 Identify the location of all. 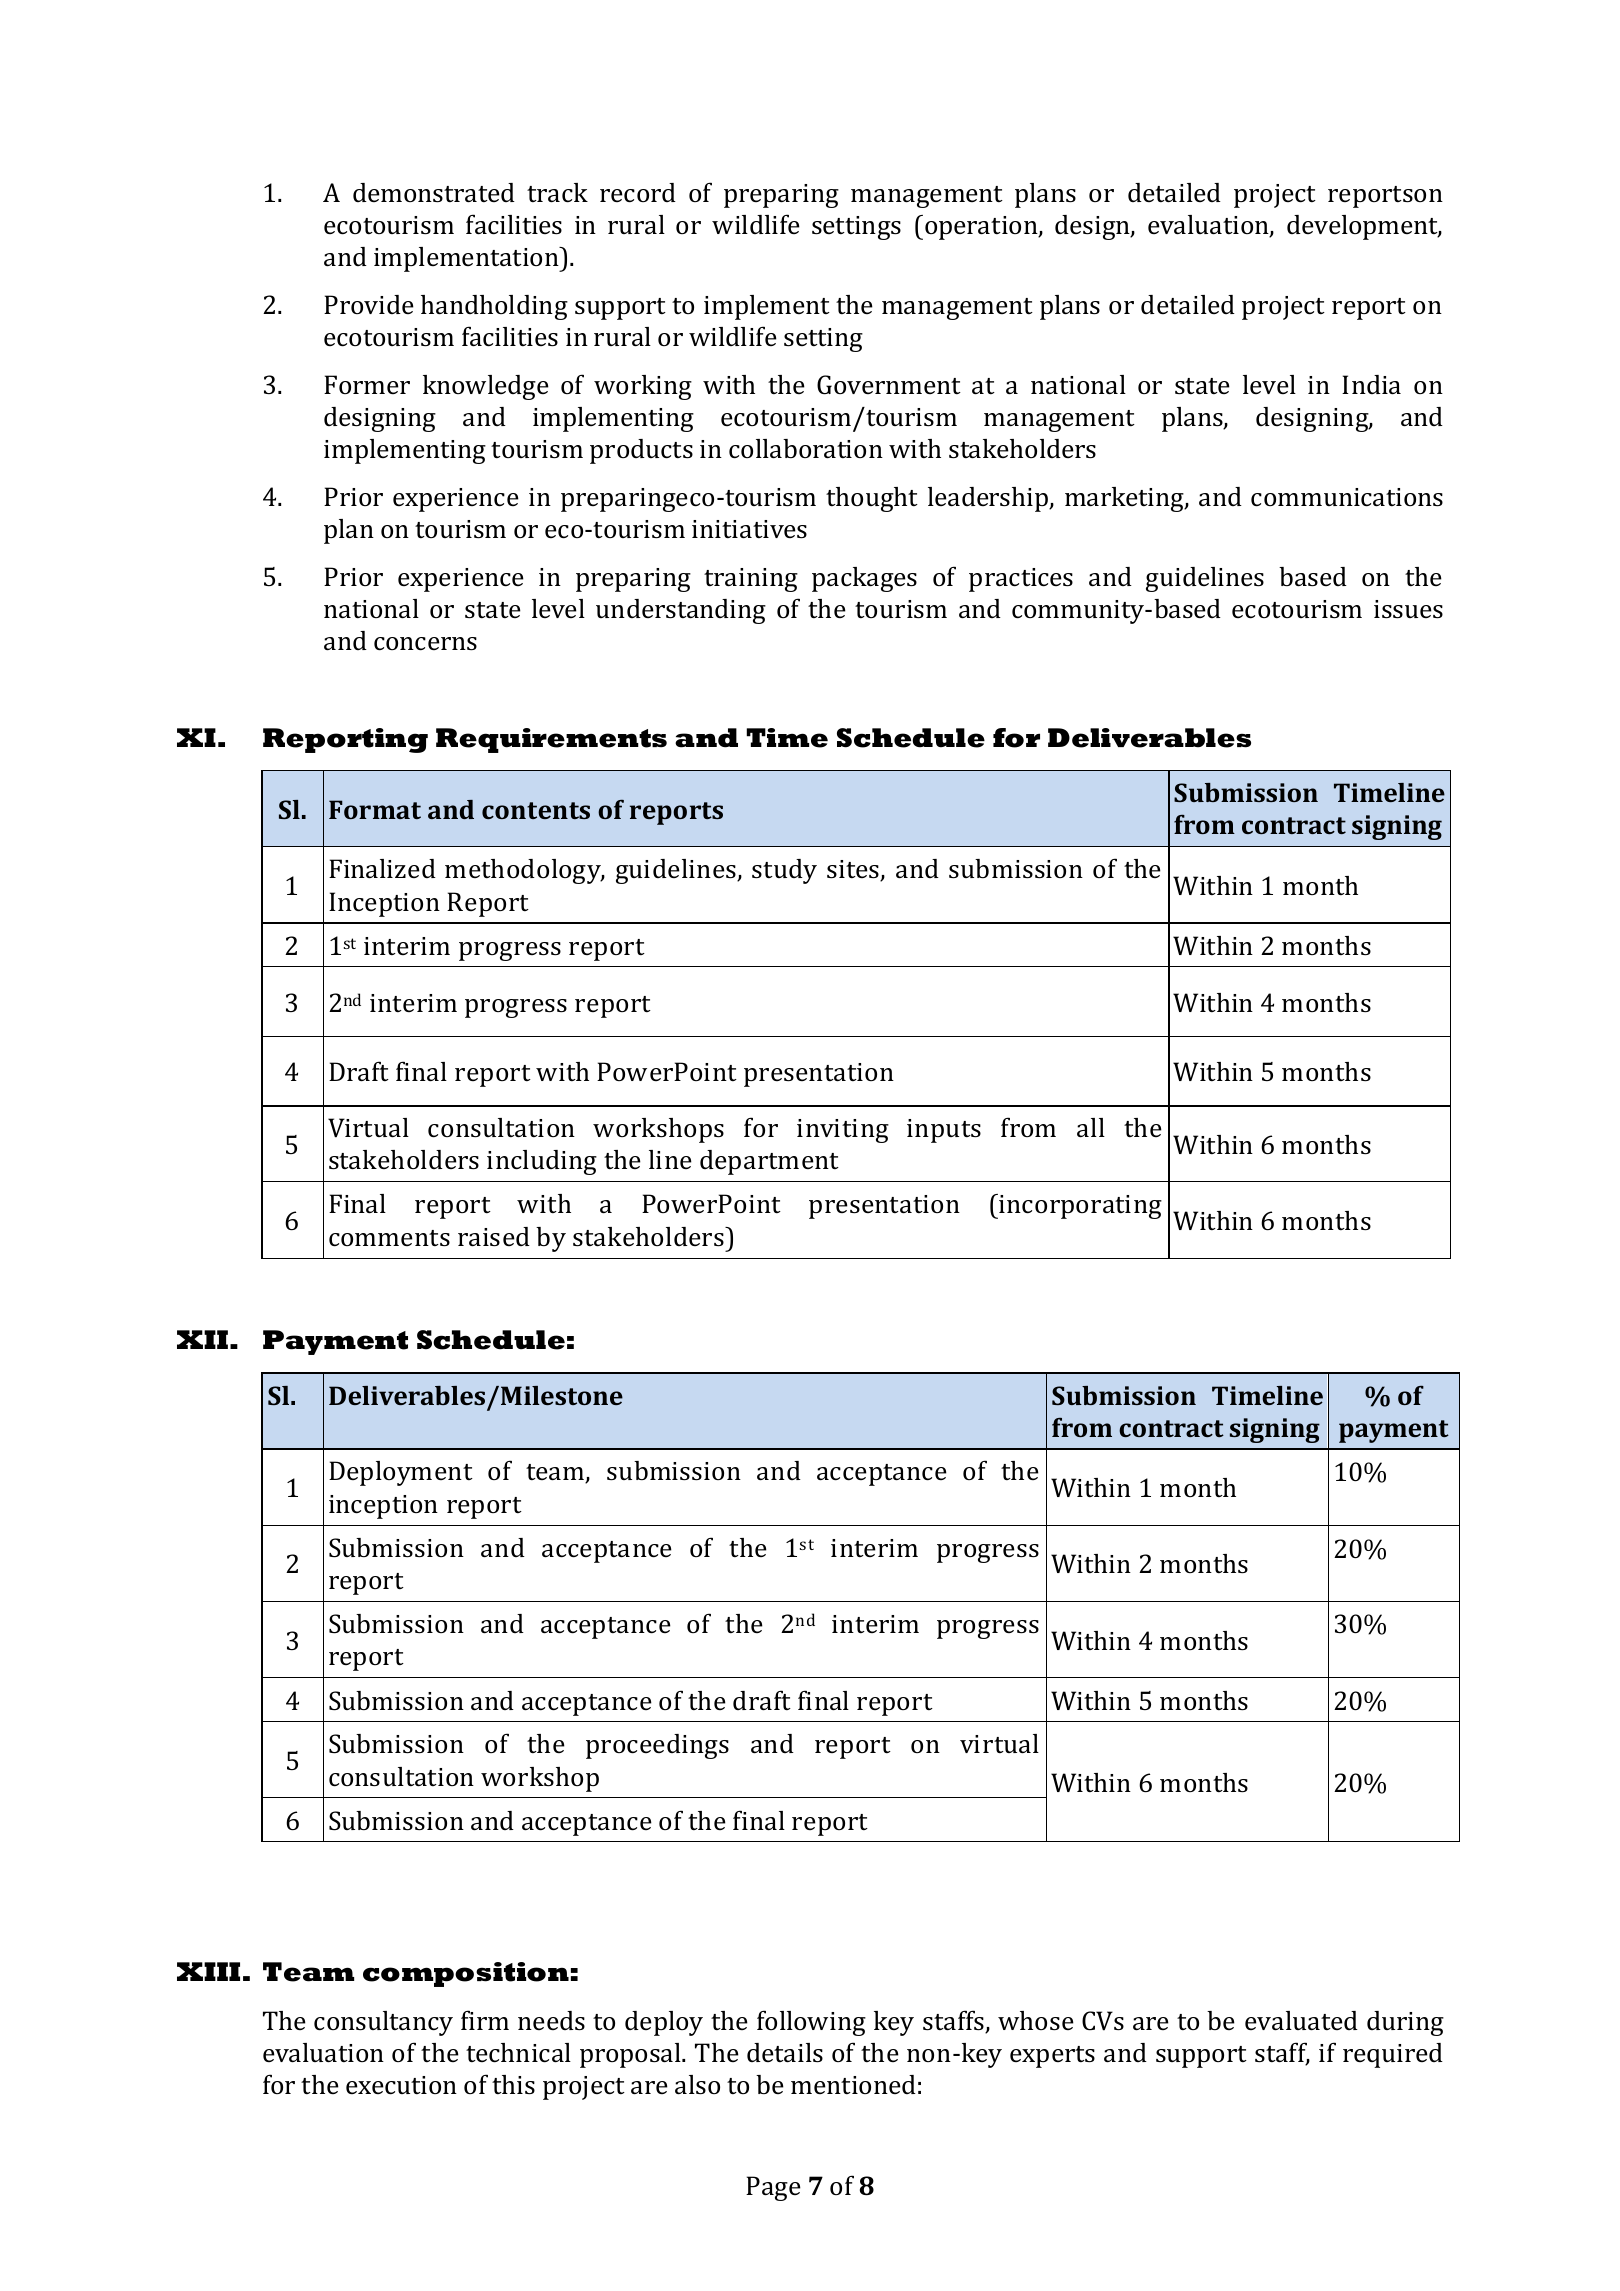
(1091, 1128).
